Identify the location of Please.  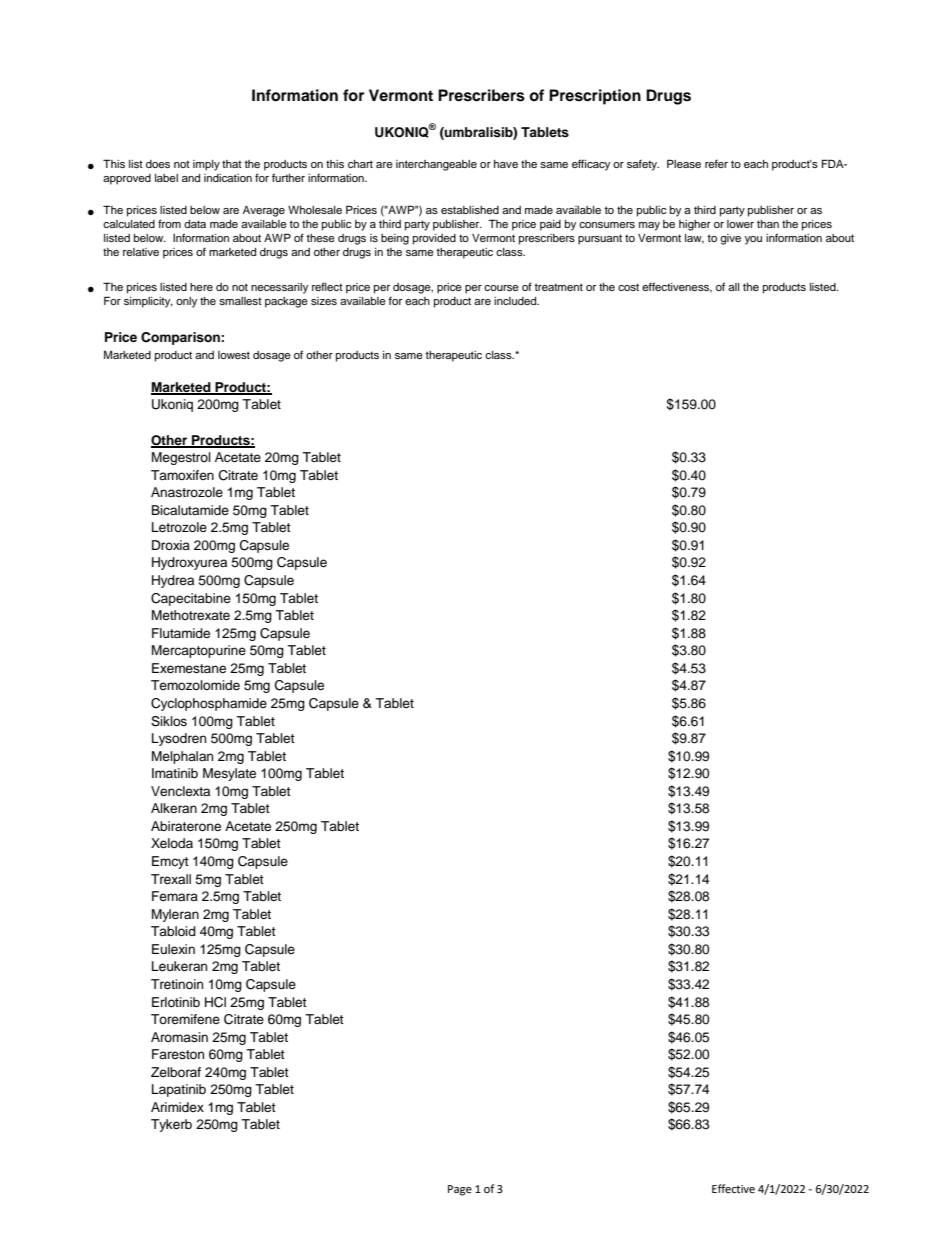
(684, 163).
